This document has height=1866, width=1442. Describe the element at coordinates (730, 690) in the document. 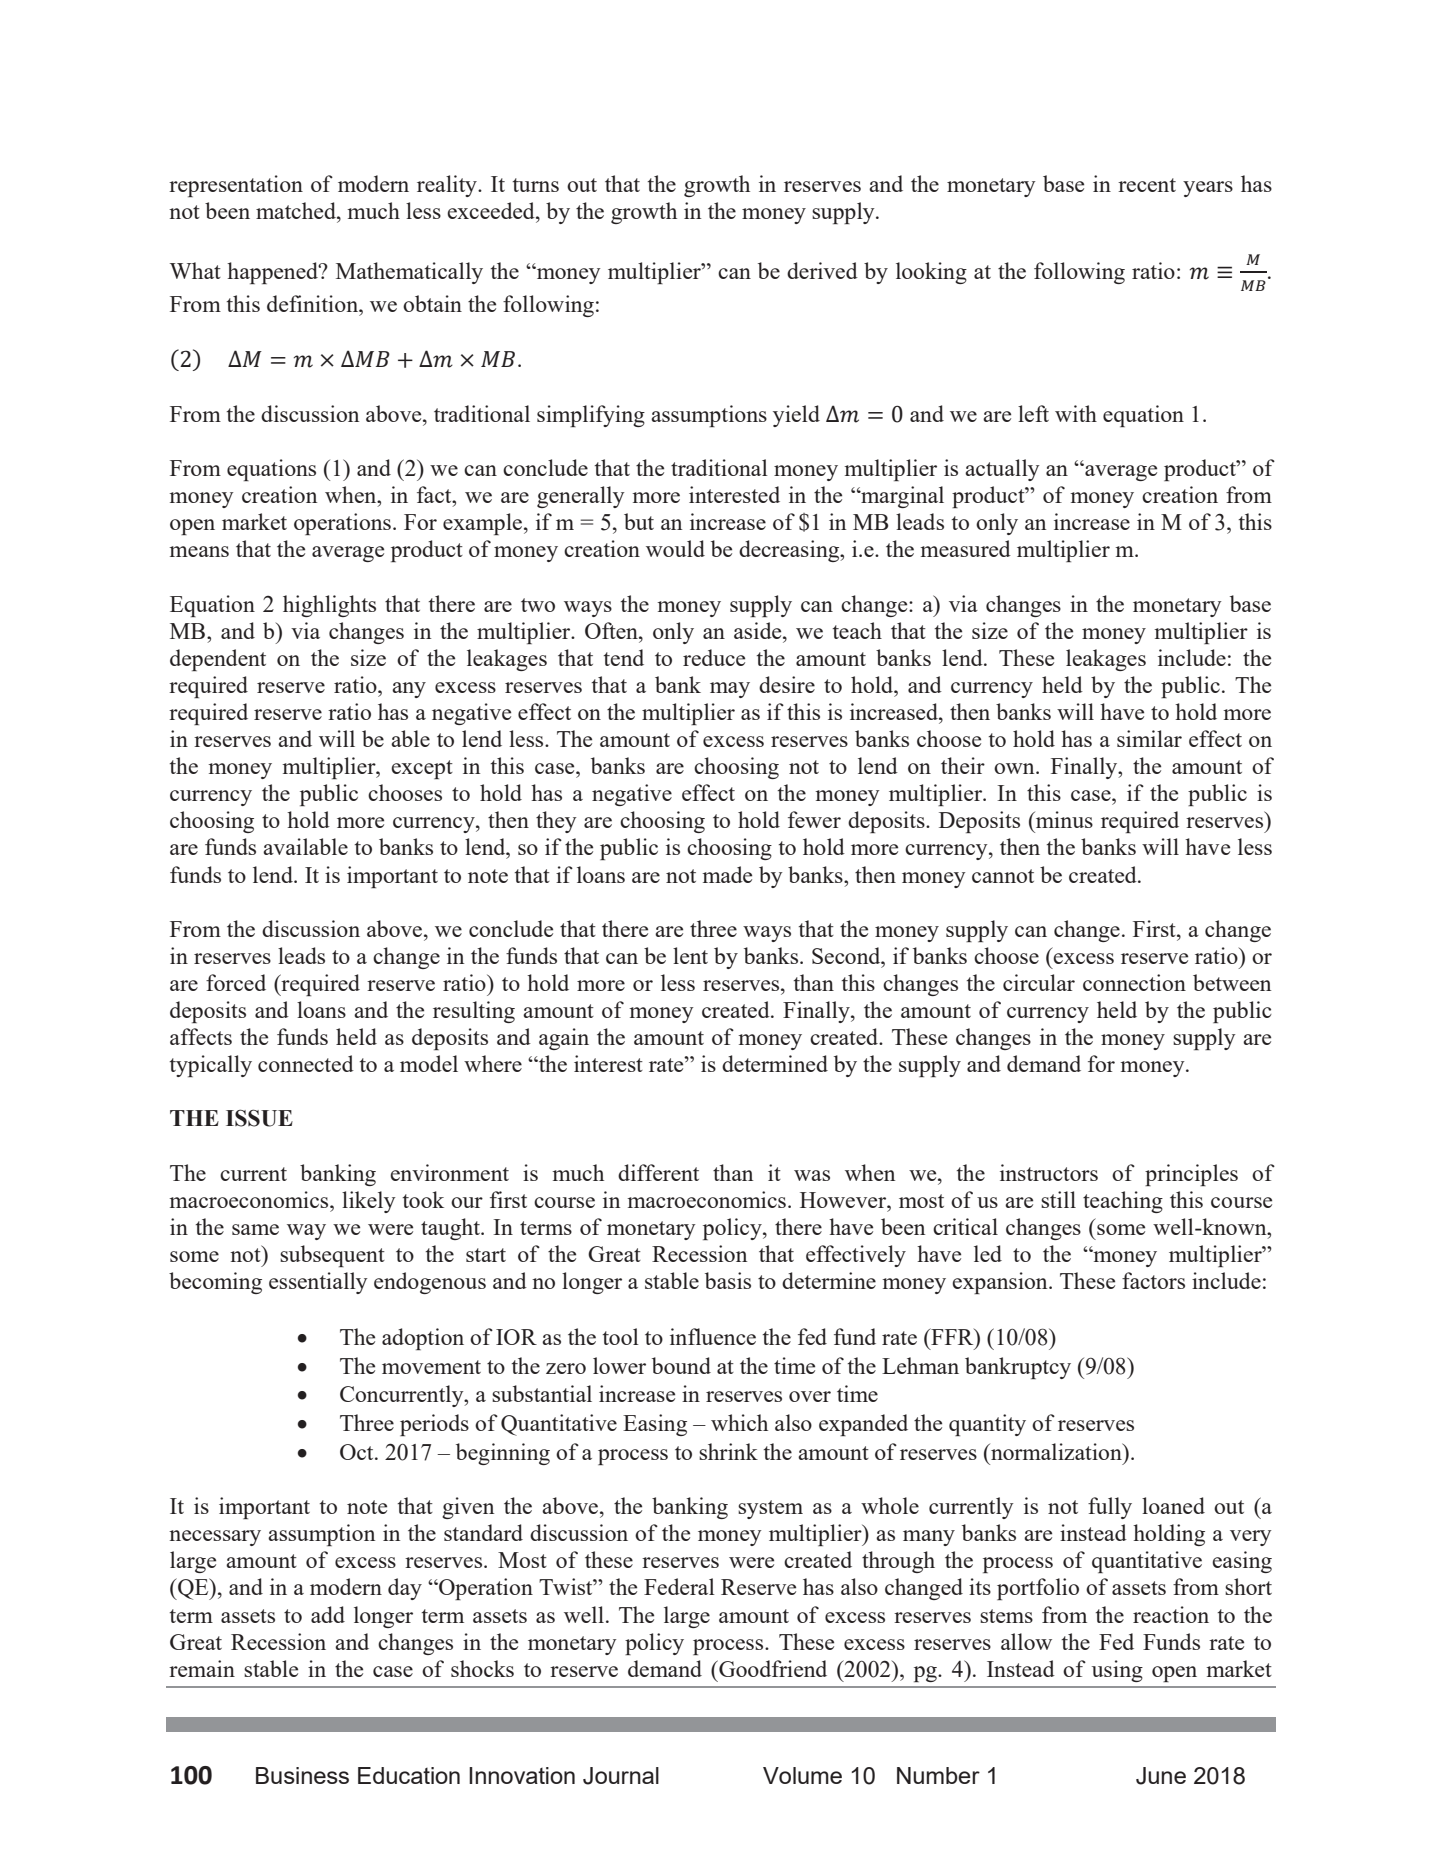

I see `may` at that location.
